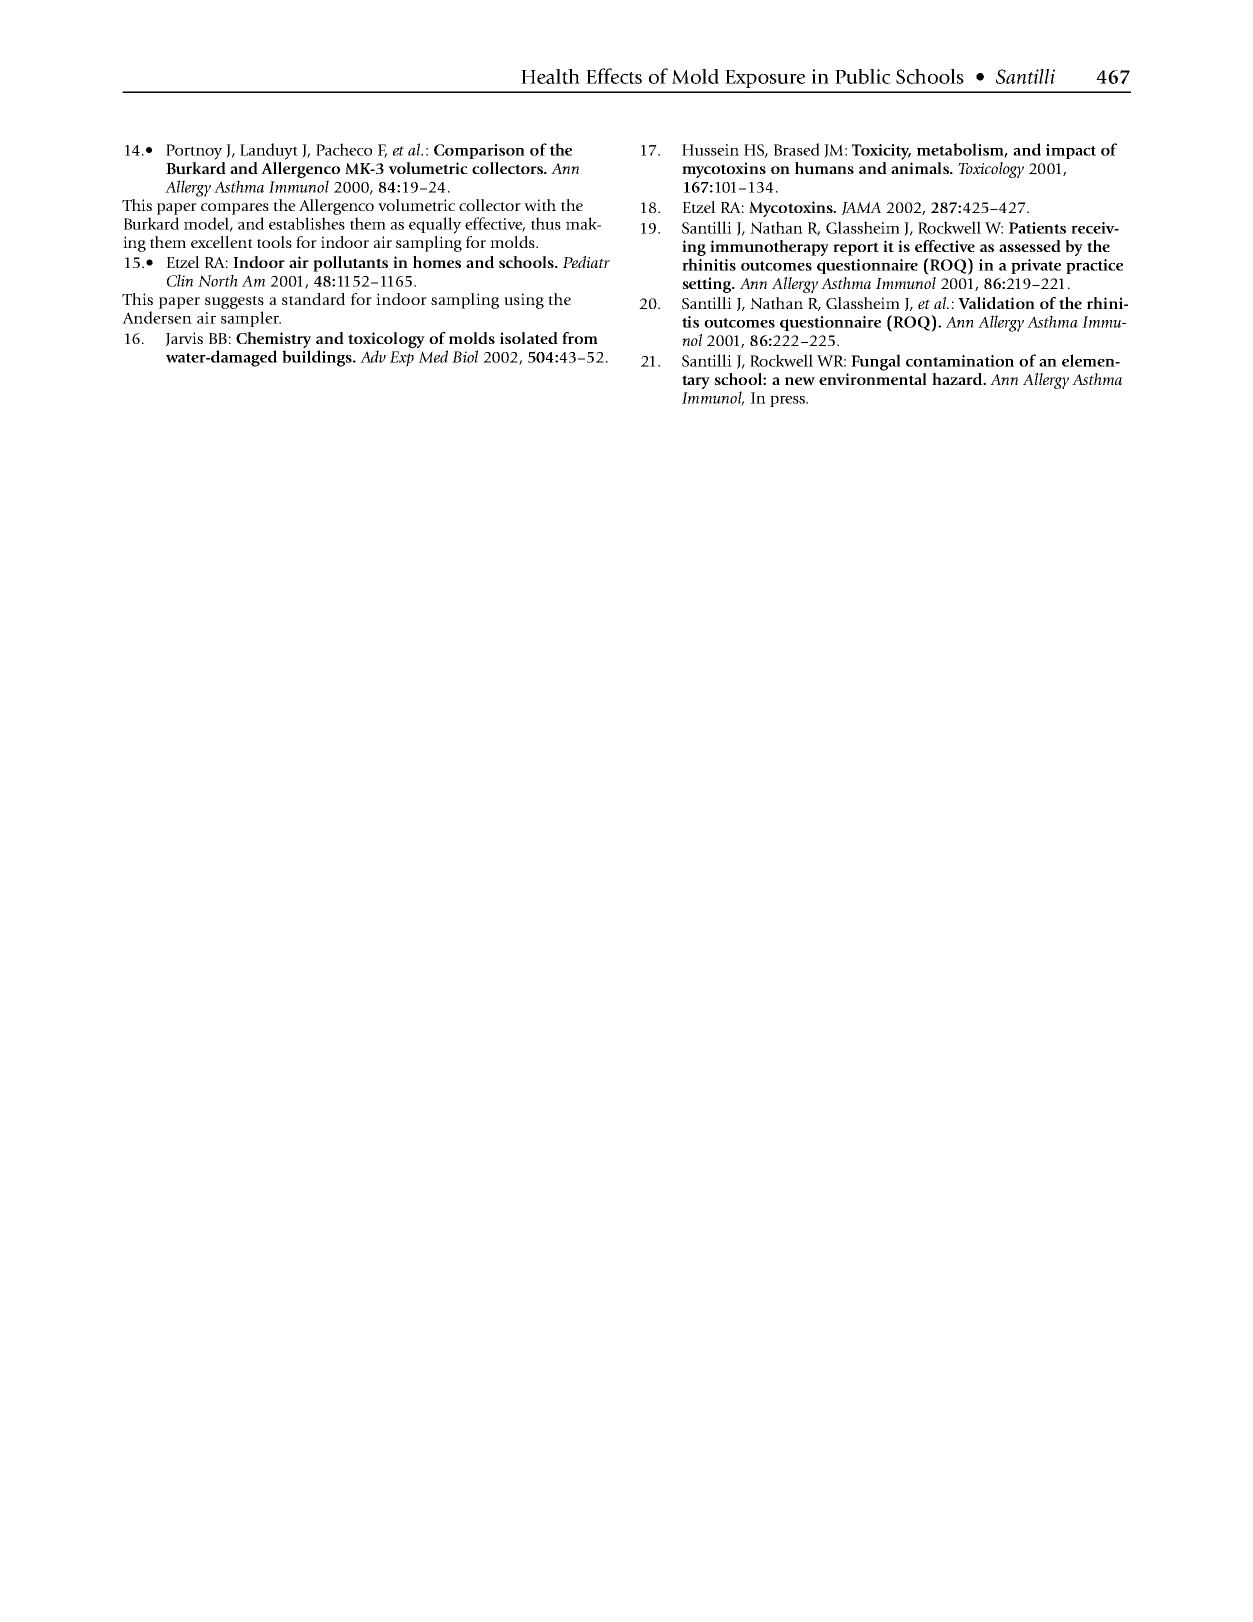 The width and height of the page is (1253, 1622). I want to click on Effects, so click(614, 76).
